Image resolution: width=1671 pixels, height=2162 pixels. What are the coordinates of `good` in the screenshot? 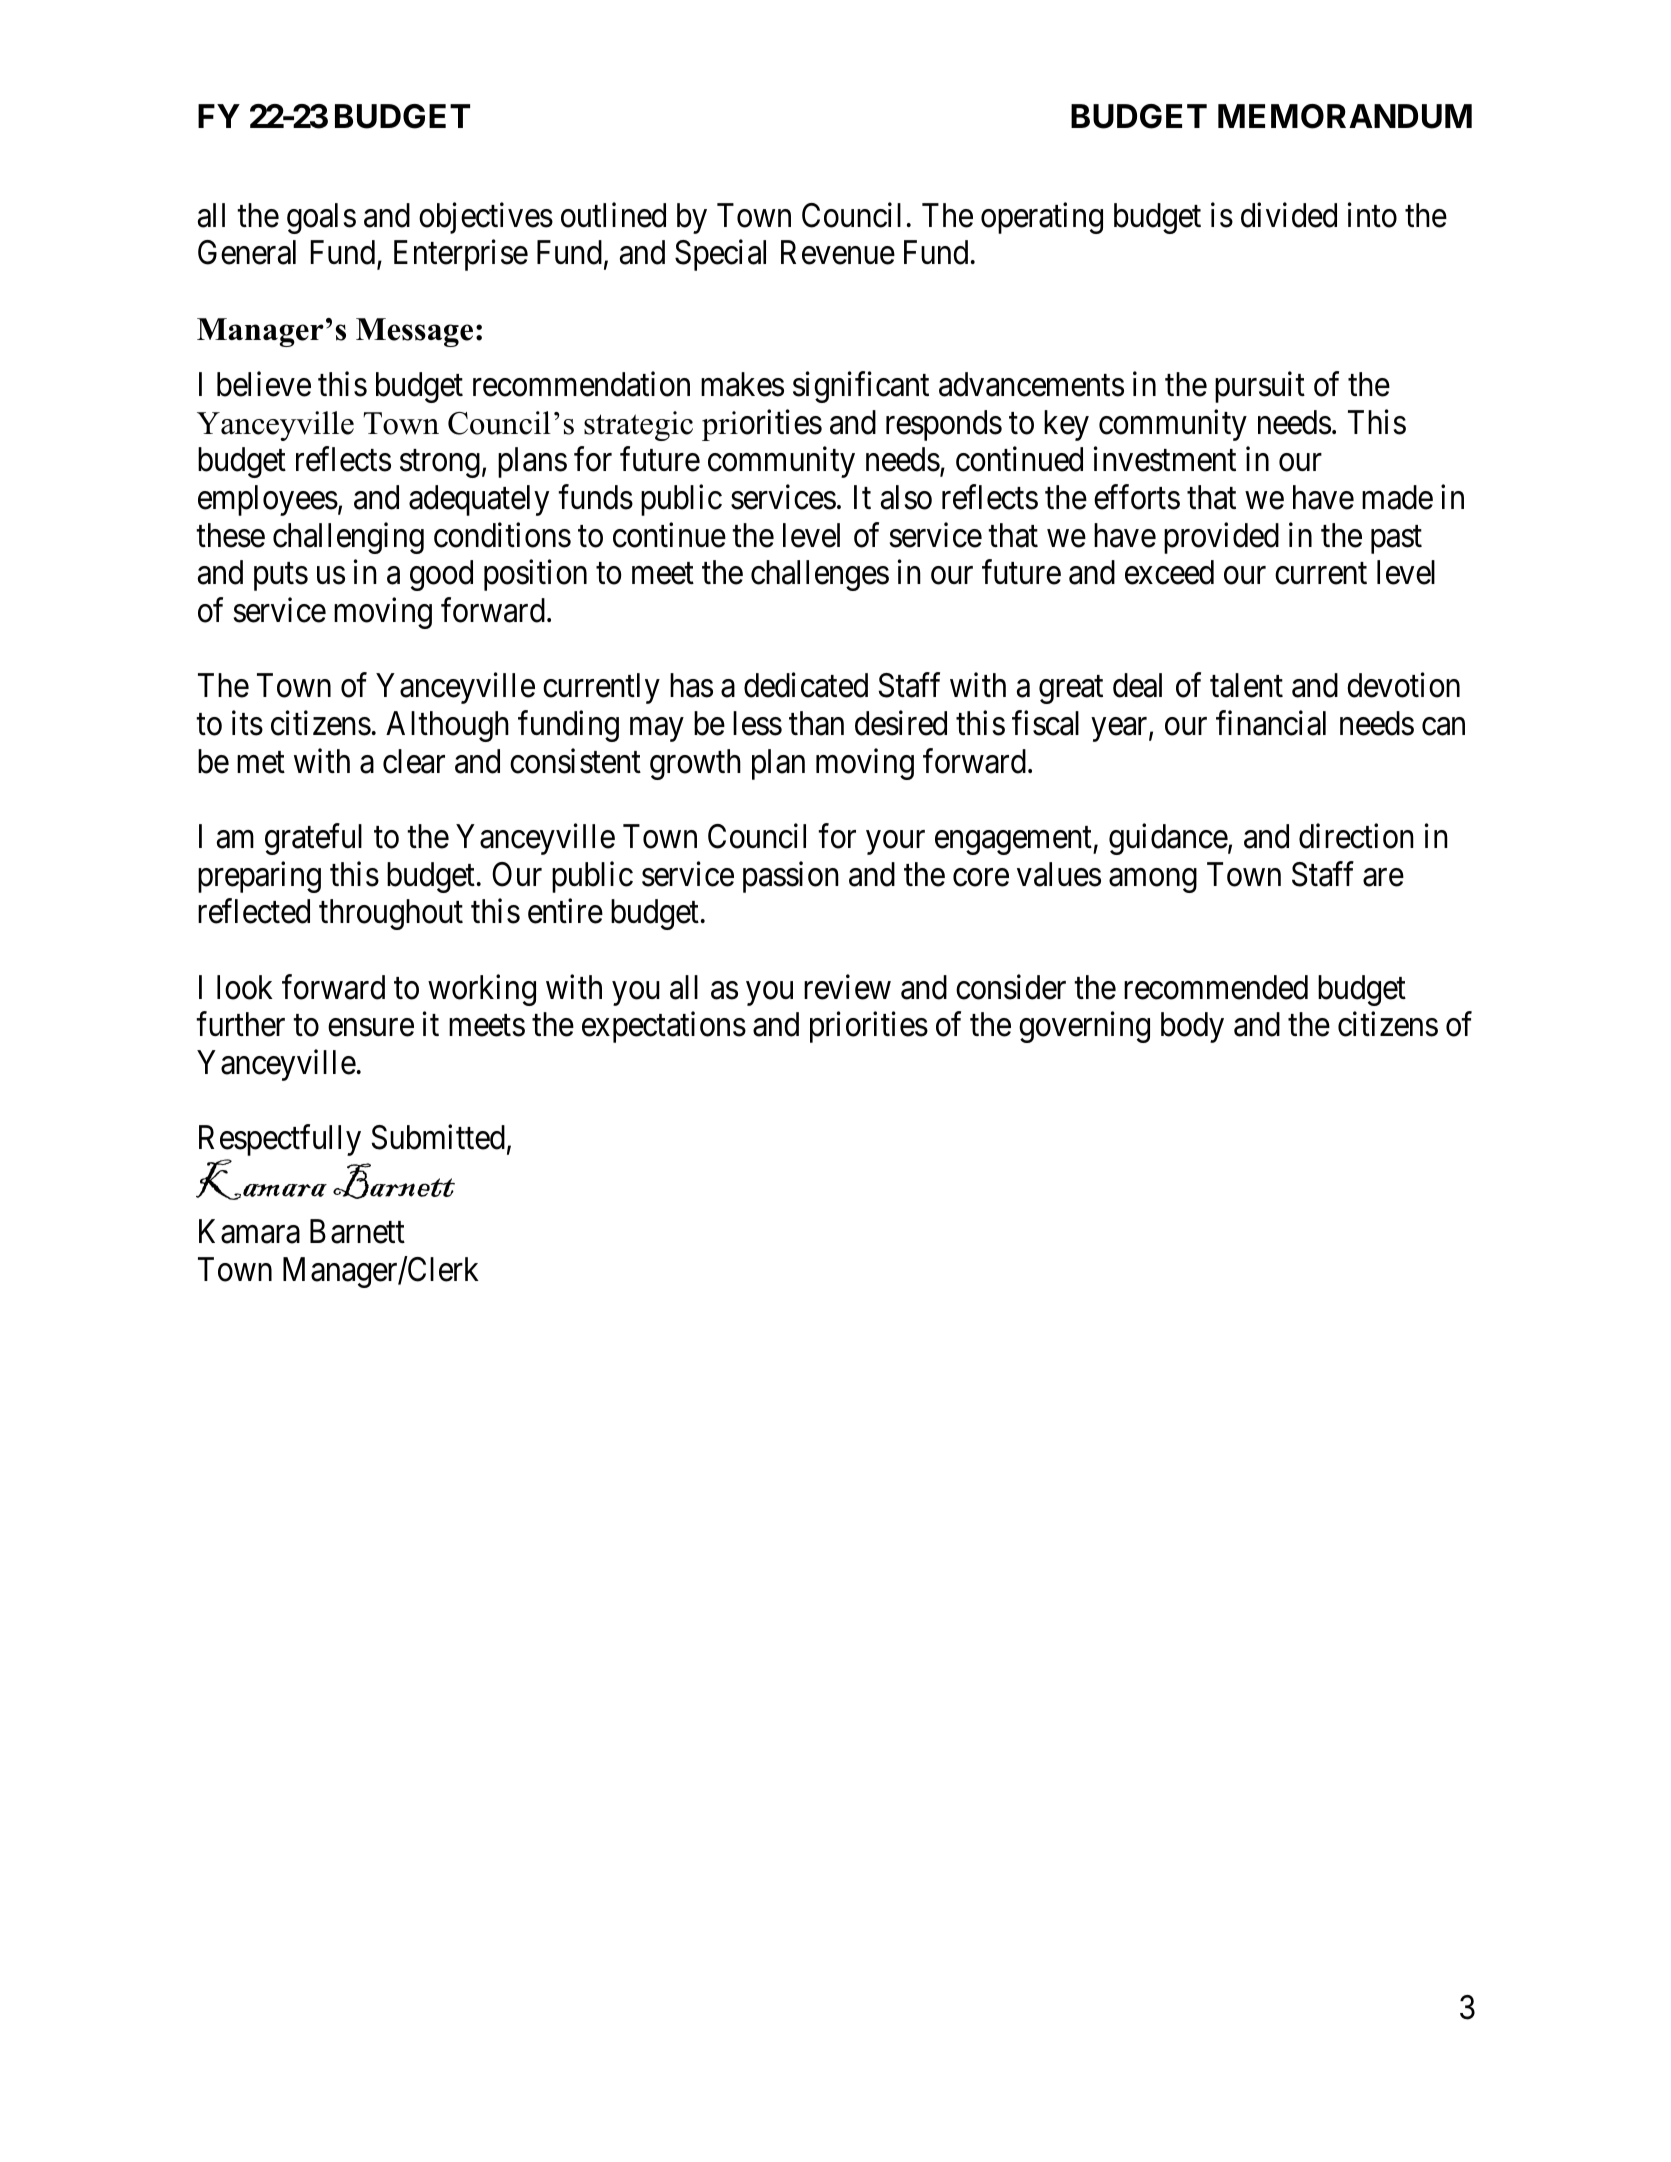 It's located at (441, 575).
